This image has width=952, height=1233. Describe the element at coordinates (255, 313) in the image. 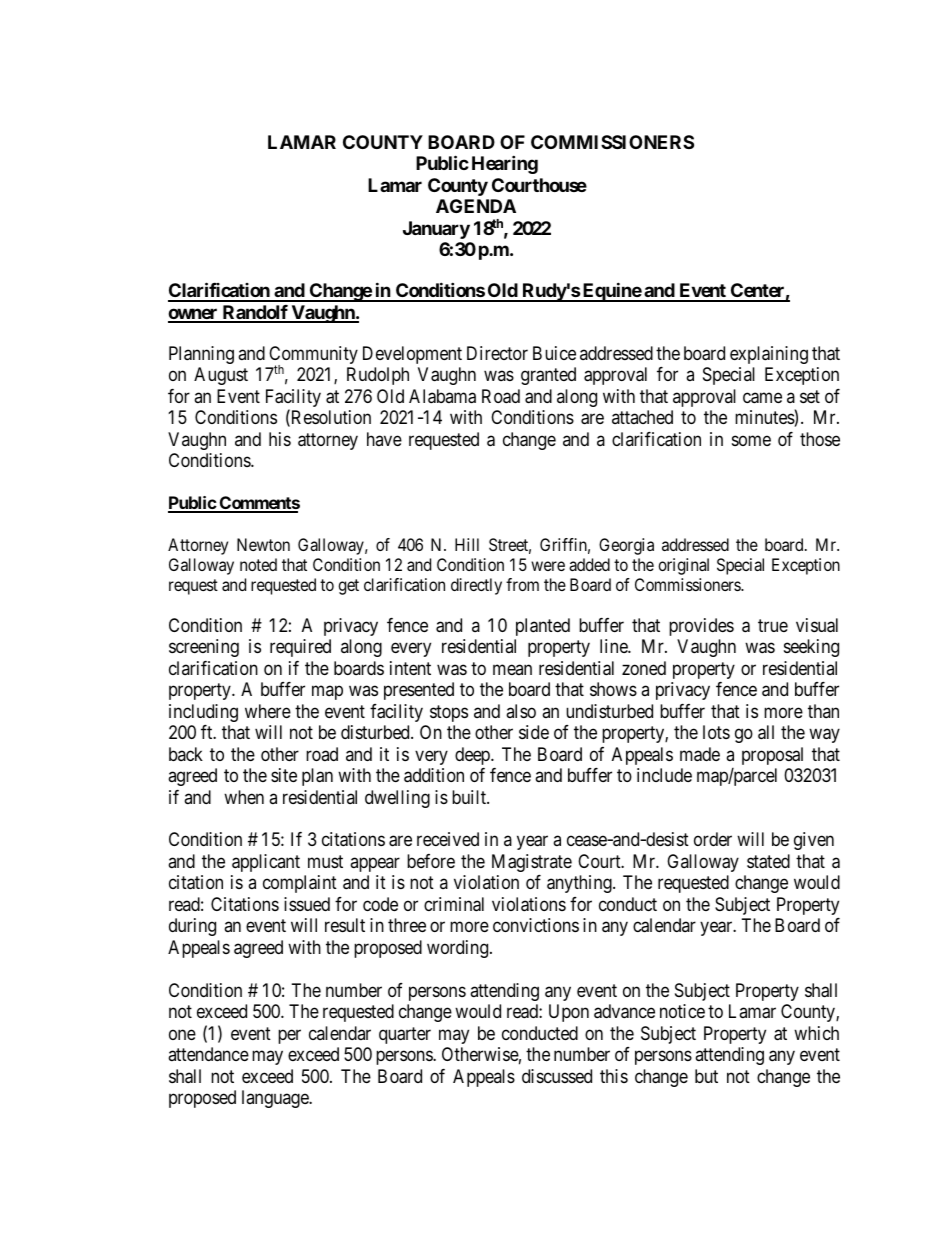

I see `Randolf` at that location.
